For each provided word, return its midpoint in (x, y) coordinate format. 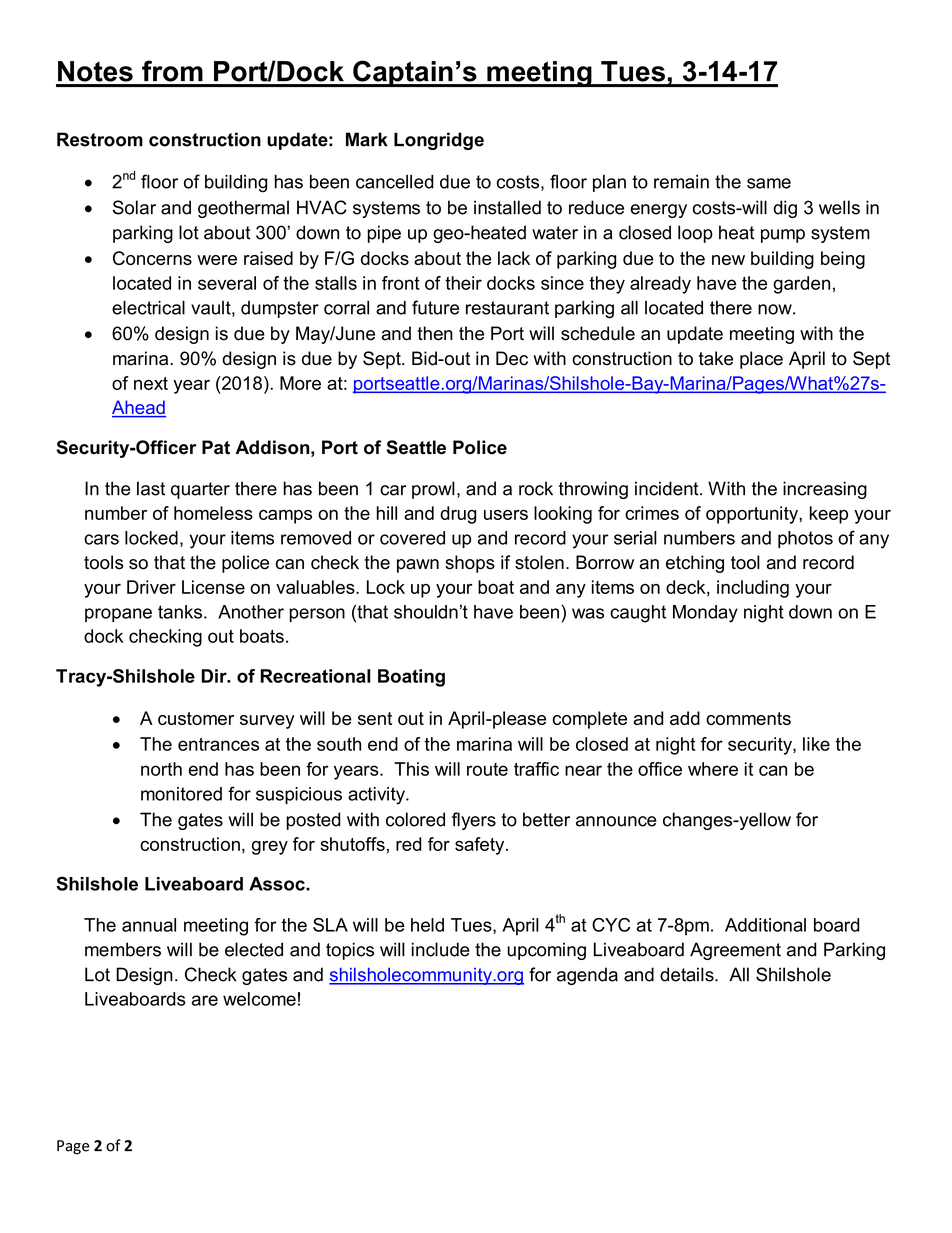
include (441, 949)
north (161, 769)
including (753, 589)
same (769, 183)
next (151, 383)
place (761, 360)
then (435, 333)
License (213, 587)
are (205, 1000)
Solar (134, 207)
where (713, 769)
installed (507, 207)
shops (470, 564)
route (487, 769)
